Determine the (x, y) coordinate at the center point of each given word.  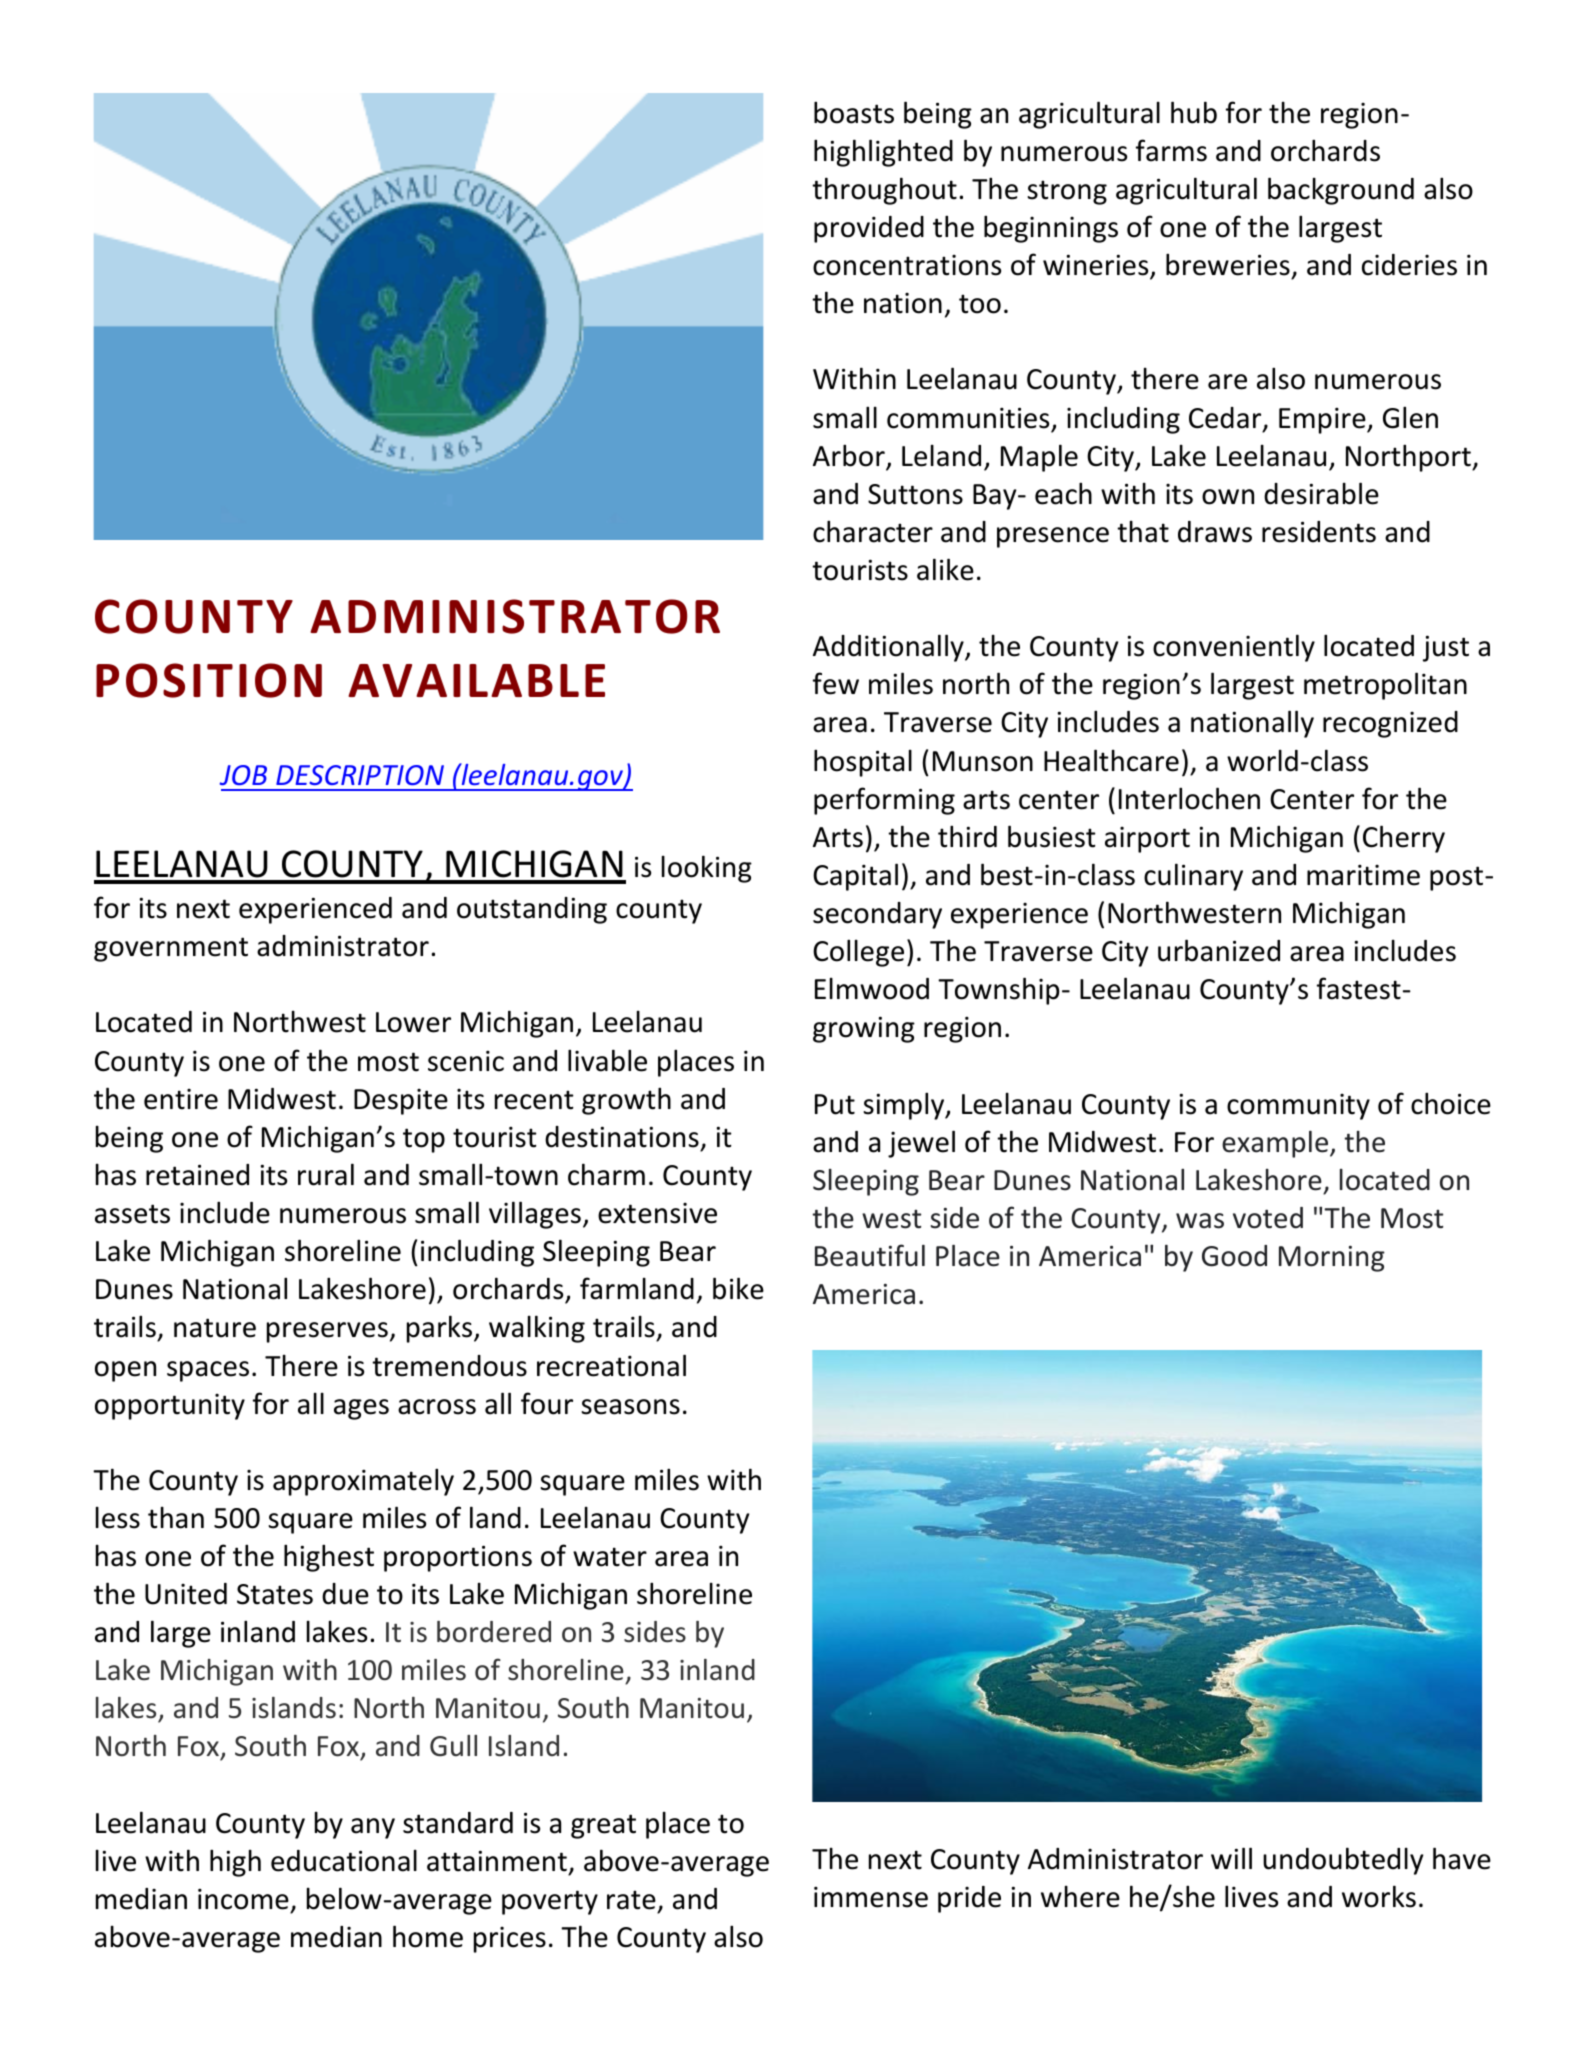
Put (835, 1104)
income (243, 1899)
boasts (854, 112)
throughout (884, 191)
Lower (413, 1022)
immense (871, 1897)
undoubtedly (1343, 1861)
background (1341, 191)
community (1298, 1107)
